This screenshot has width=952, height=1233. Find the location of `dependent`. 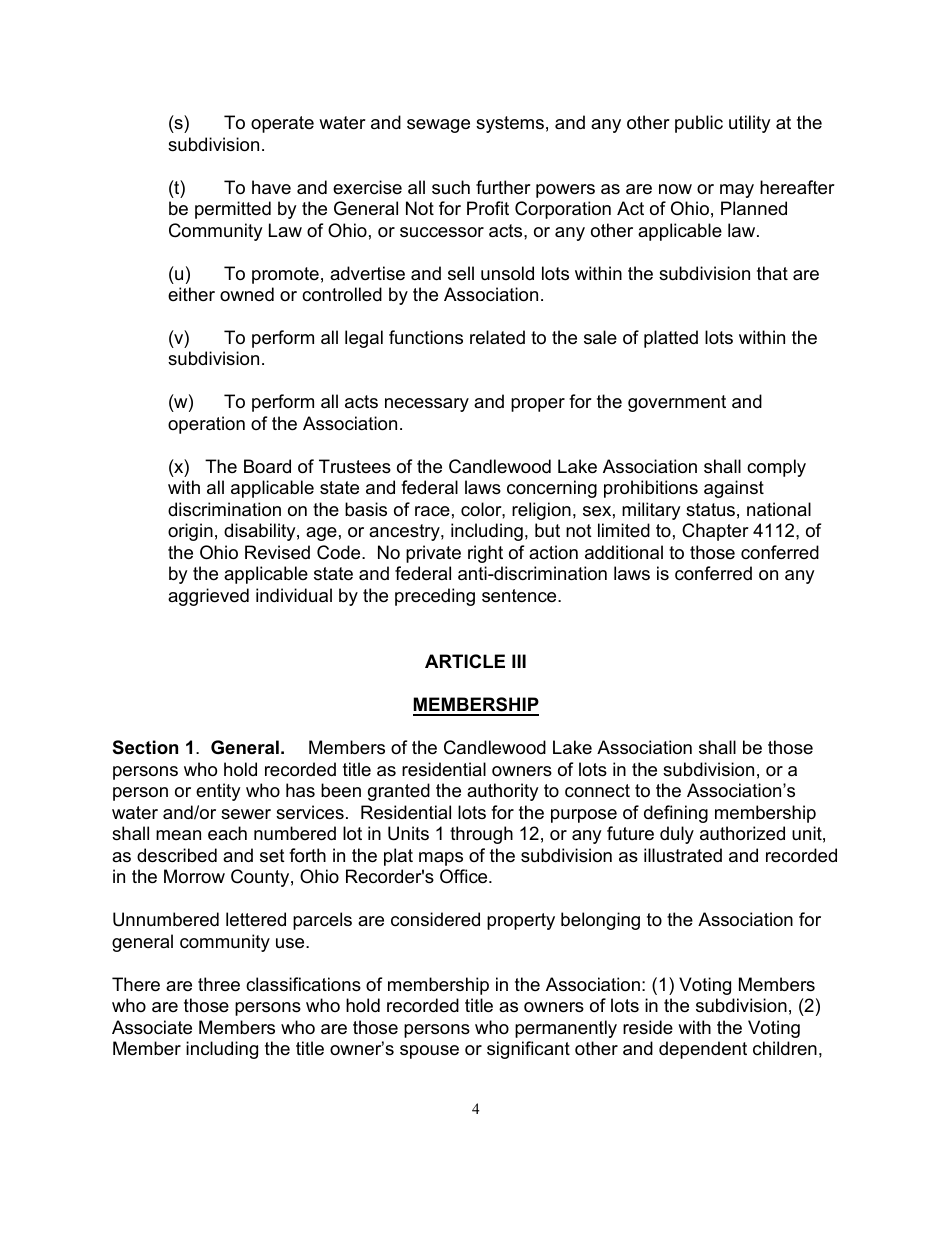

dependent is located at coordinates (703, 1050).
